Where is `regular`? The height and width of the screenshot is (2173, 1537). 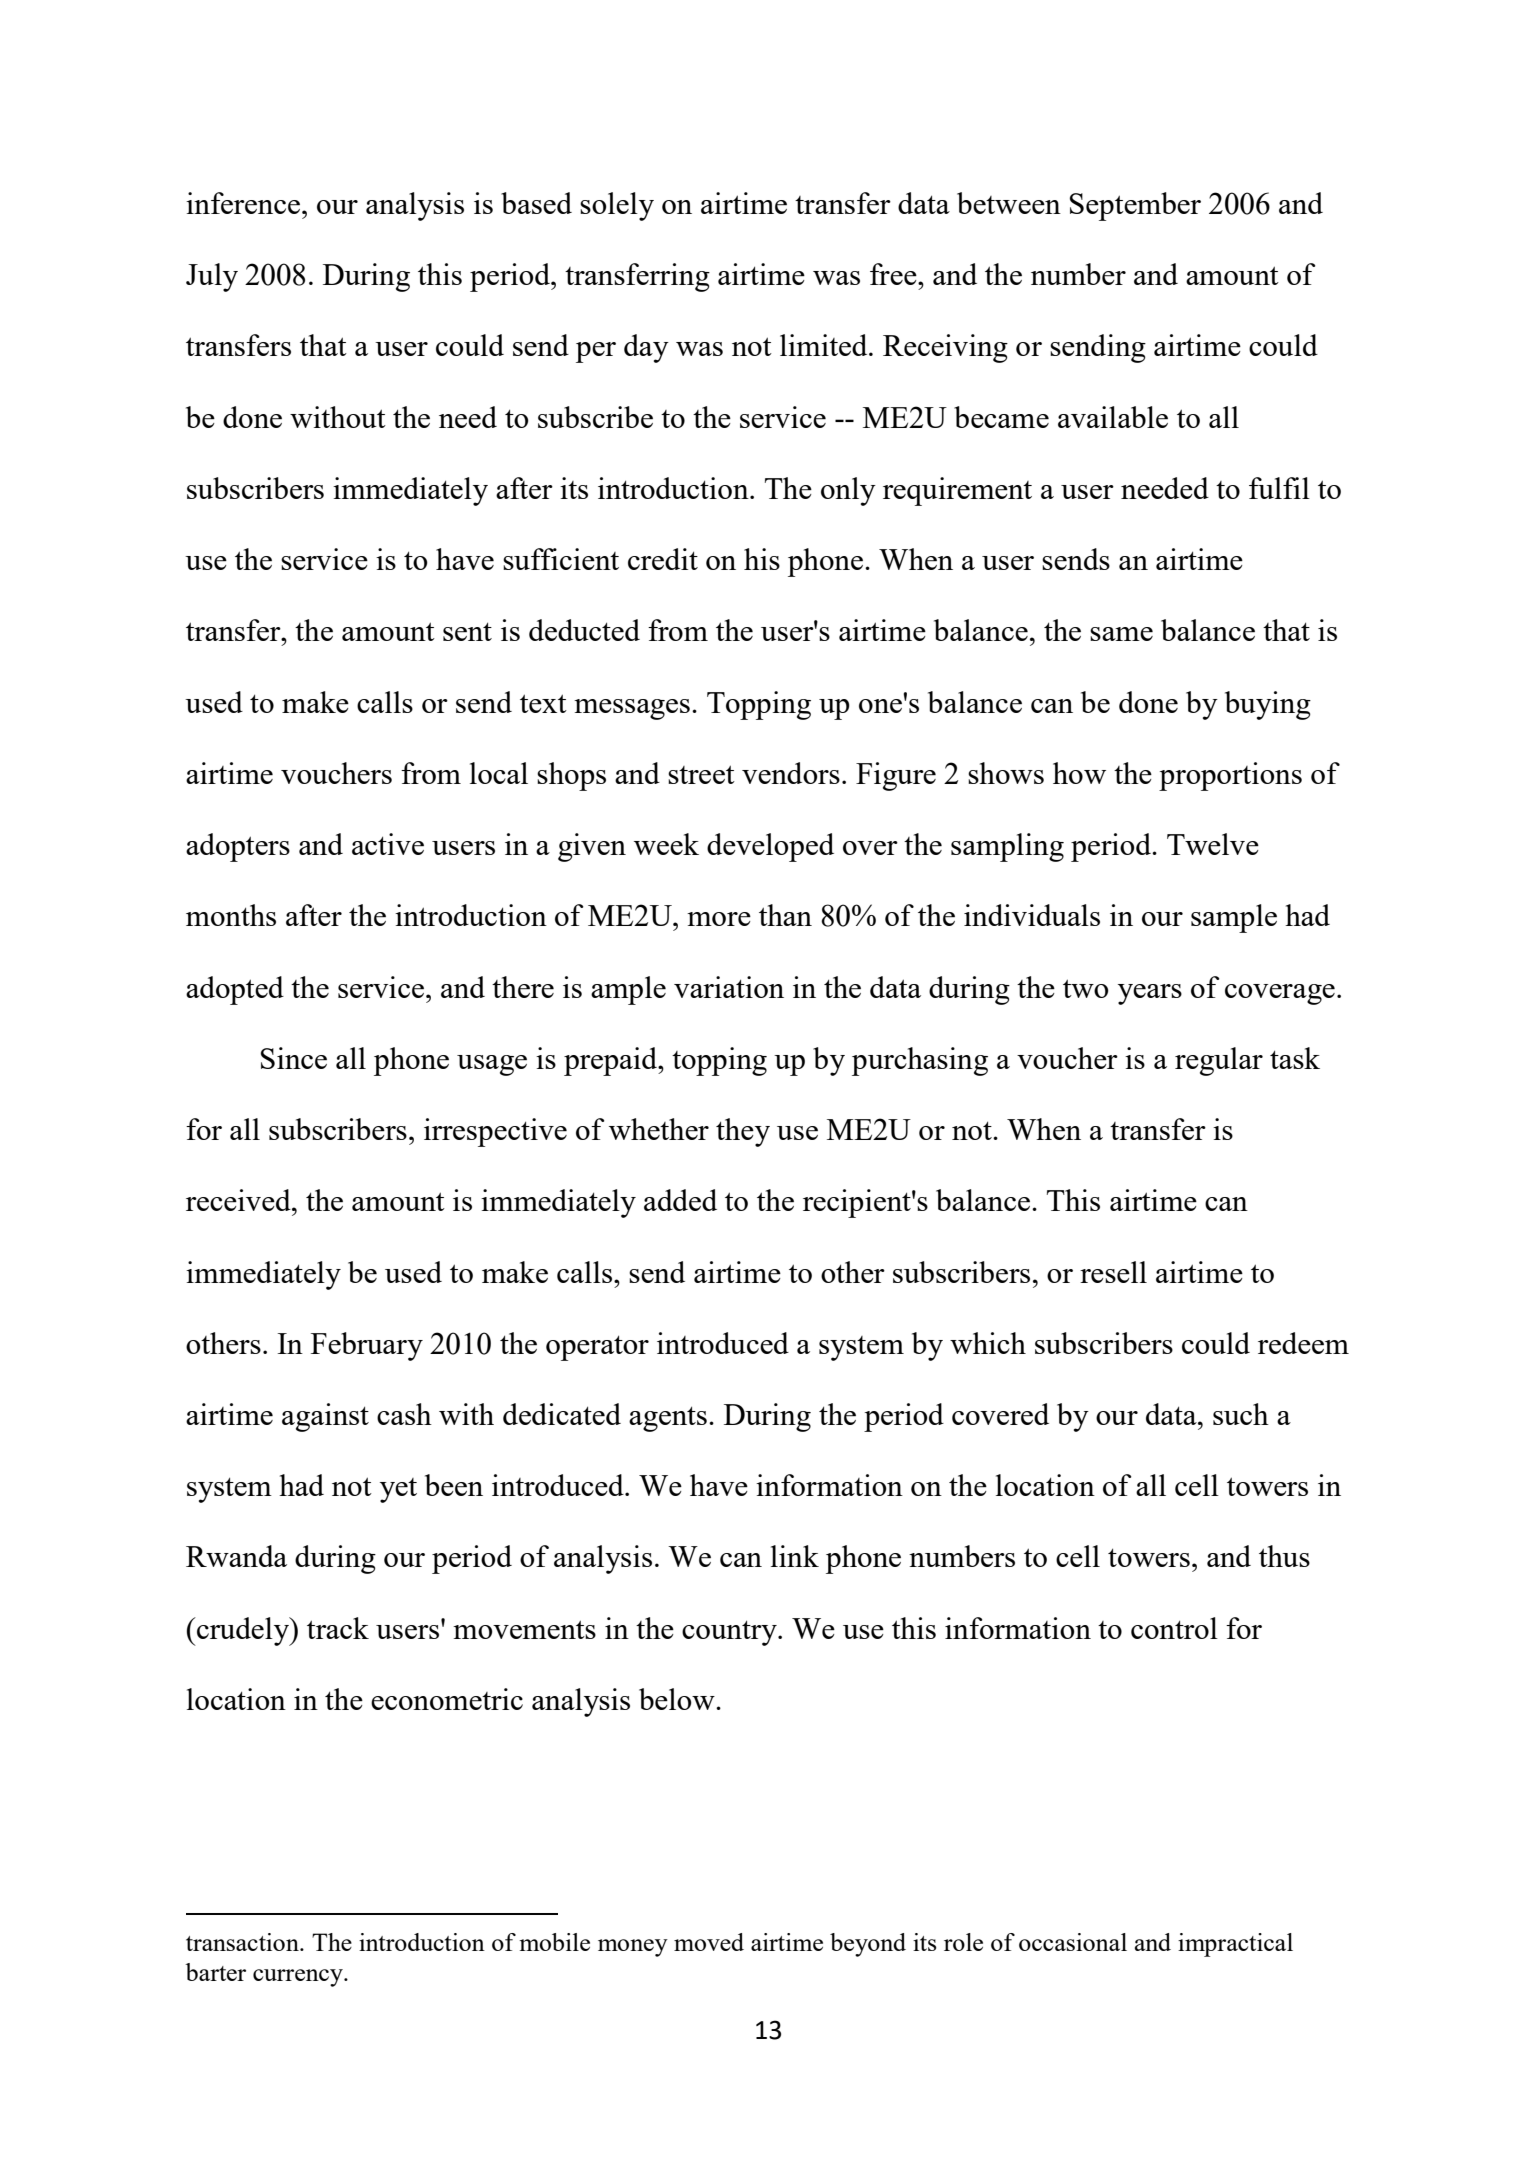 regular is located at coordinates (1219, 1061).
